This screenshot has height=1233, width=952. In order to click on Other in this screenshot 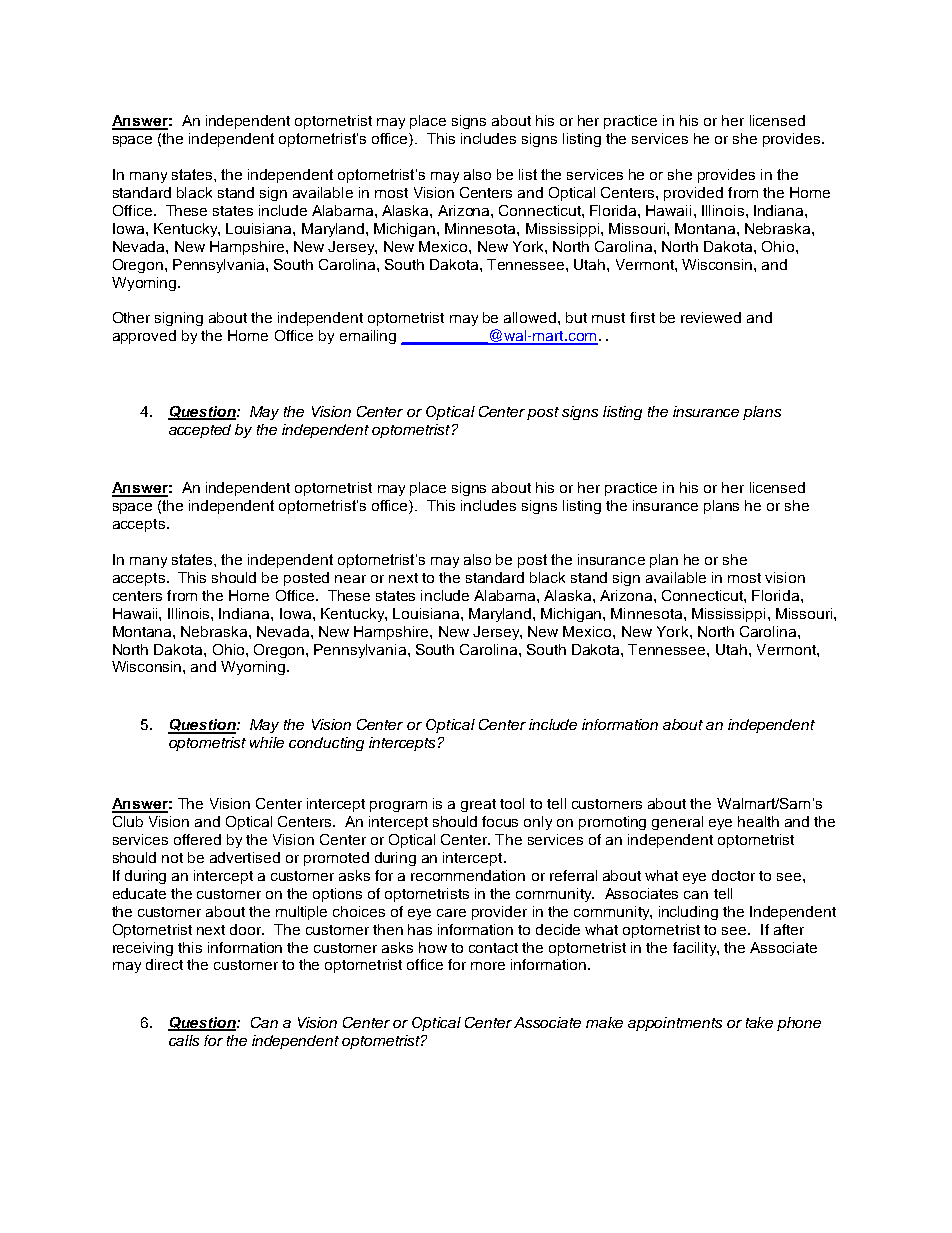, I will do `click(131, 317)`.
